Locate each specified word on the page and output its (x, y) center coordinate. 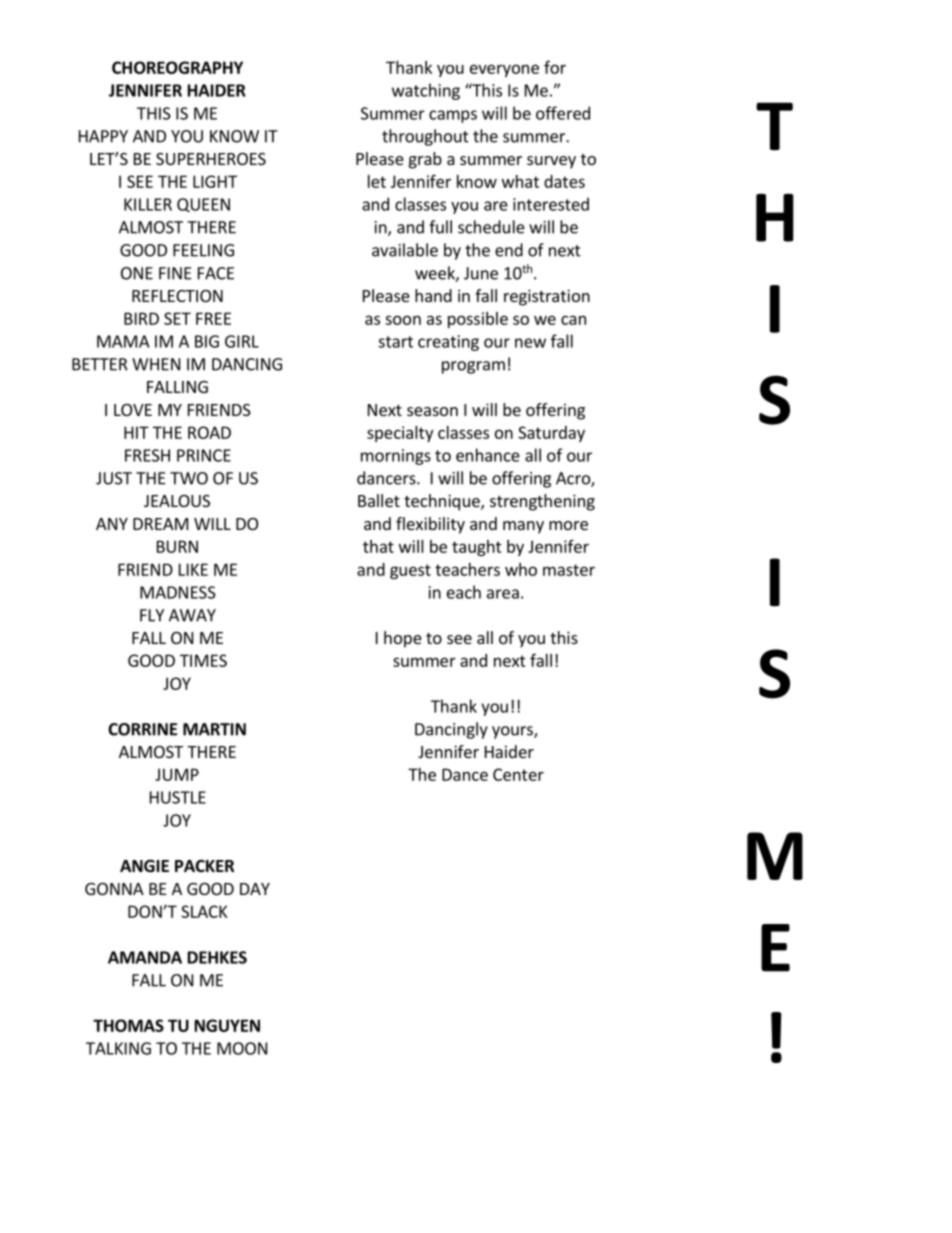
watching (426, 91)
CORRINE (142, 729)
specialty (400, 434)
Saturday (551, 434)
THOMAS (128, 1025)
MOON (242, 1048)
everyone (504, 70)
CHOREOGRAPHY (177, 67)
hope (403, 639)
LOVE (133, 410)
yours (513, 732)
